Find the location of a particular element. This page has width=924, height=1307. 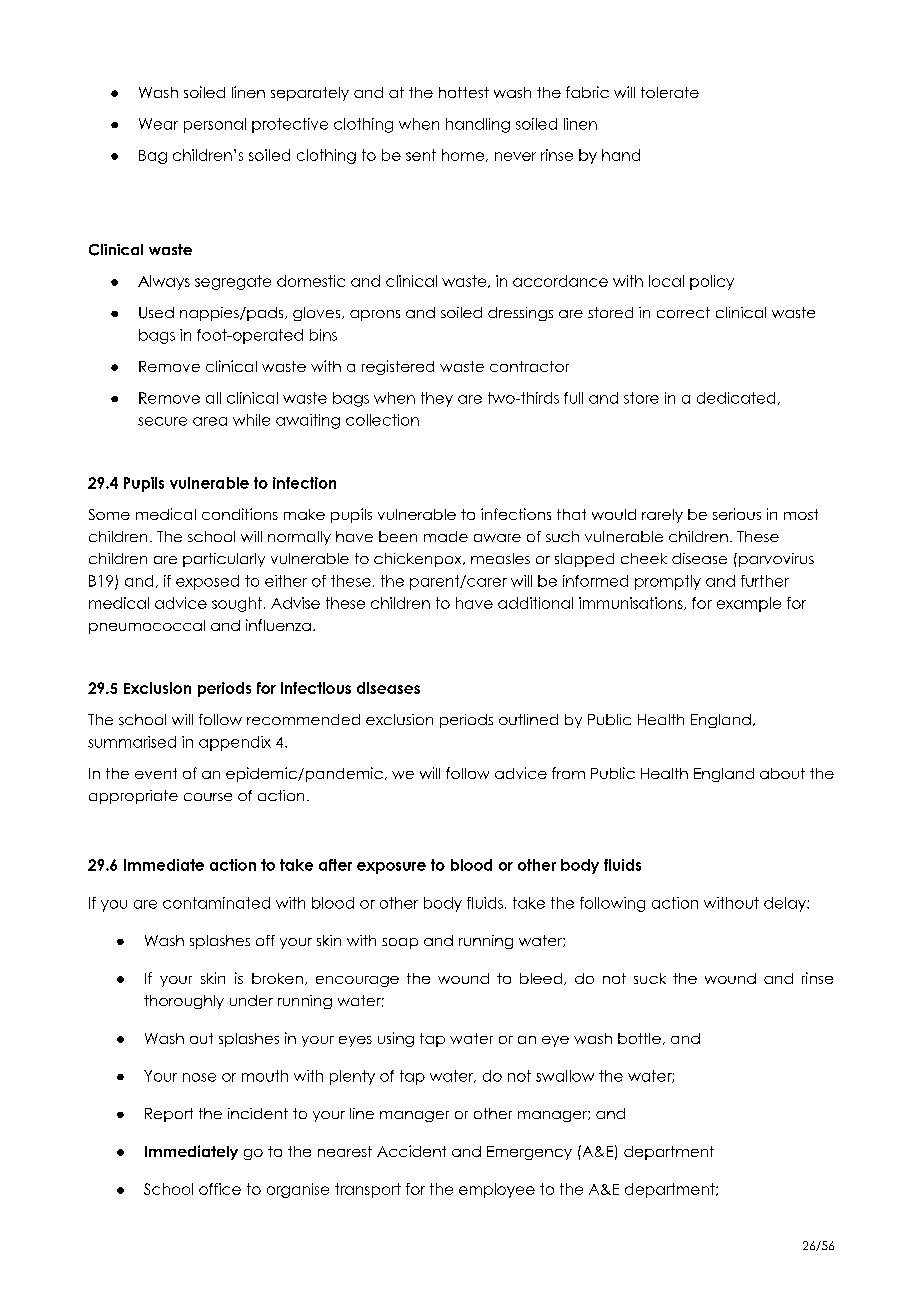

additional is located at coordinates (535, 603).
